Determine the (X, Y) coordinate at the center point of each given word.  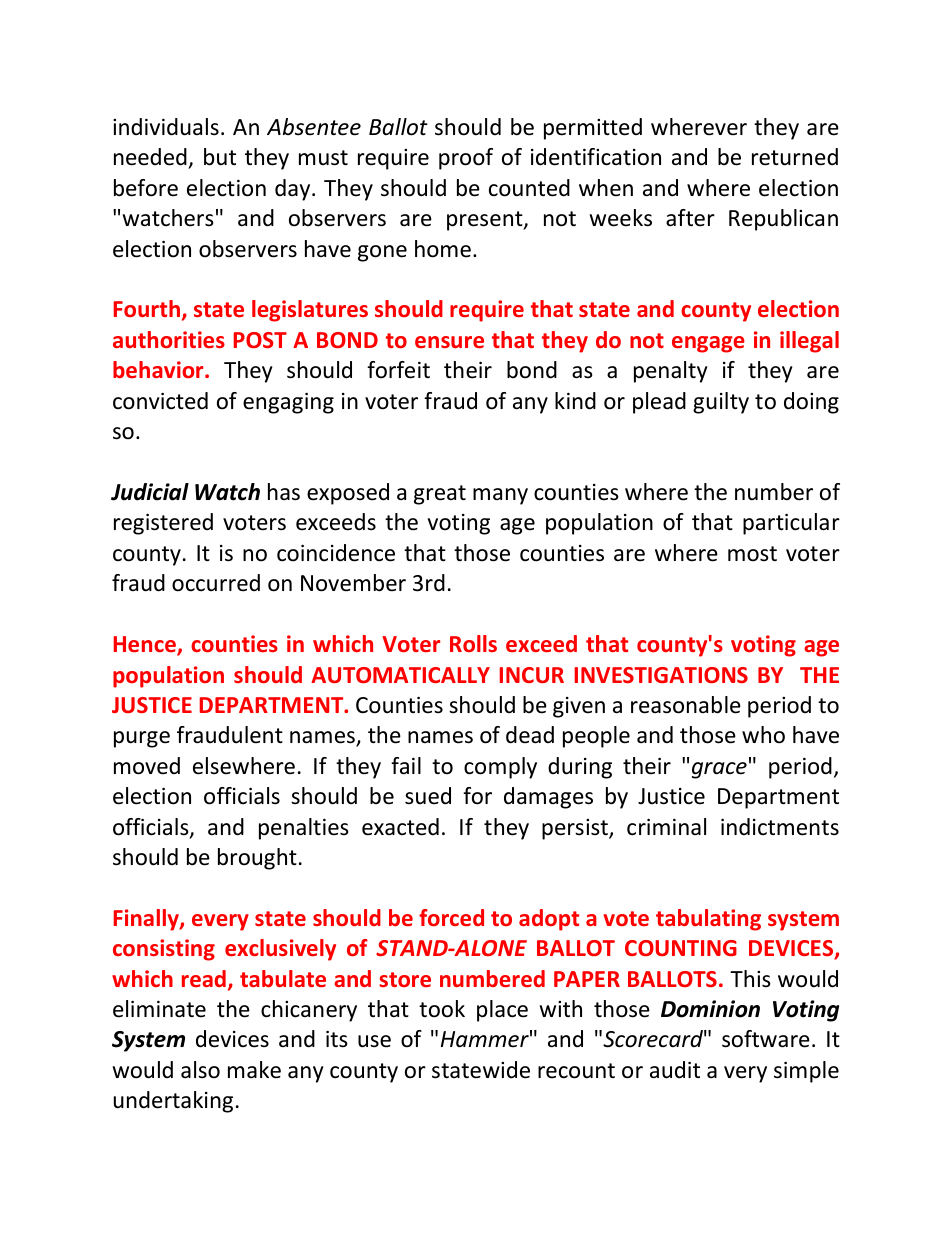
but (220, 157)
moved (147, 766)
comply (500, 768)
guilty (721, 403)
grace (719, 770)
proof (466, 159)
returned (795, 157)
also (200, 1070)
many (500, 496)
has (284, 492)
